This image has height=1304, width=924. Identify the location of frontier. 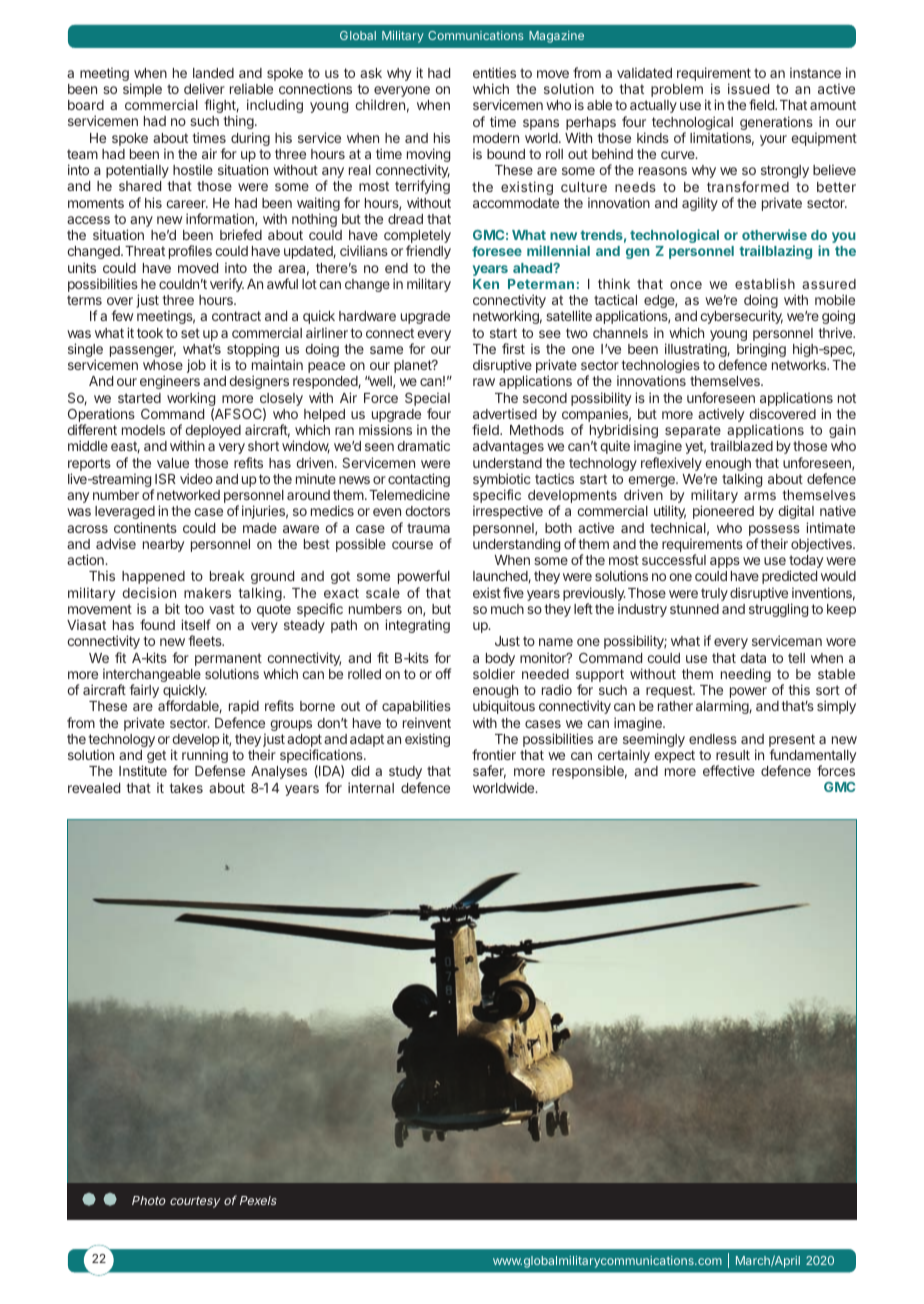
(494, 754).
